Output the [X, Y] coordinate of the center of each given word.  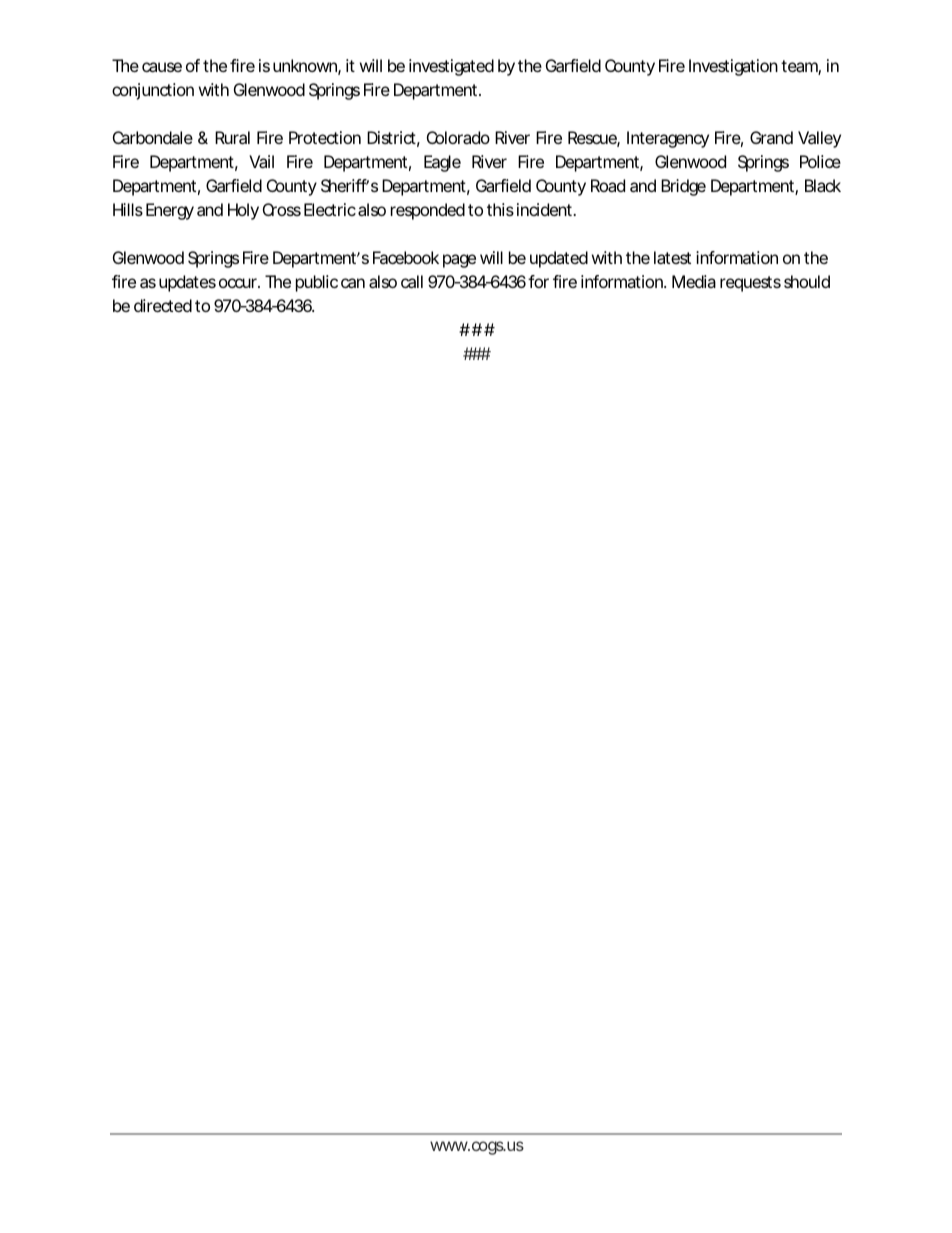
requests [750, 284]
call [412, 281]
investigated [451, 67]
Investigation [733, 67]
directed [163, 305]
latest [672, 257]
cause [162, 67]
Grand [771, 137]
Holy [243, 211]
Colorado [458, 137]
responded [428, 211]
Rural [232, 137]
